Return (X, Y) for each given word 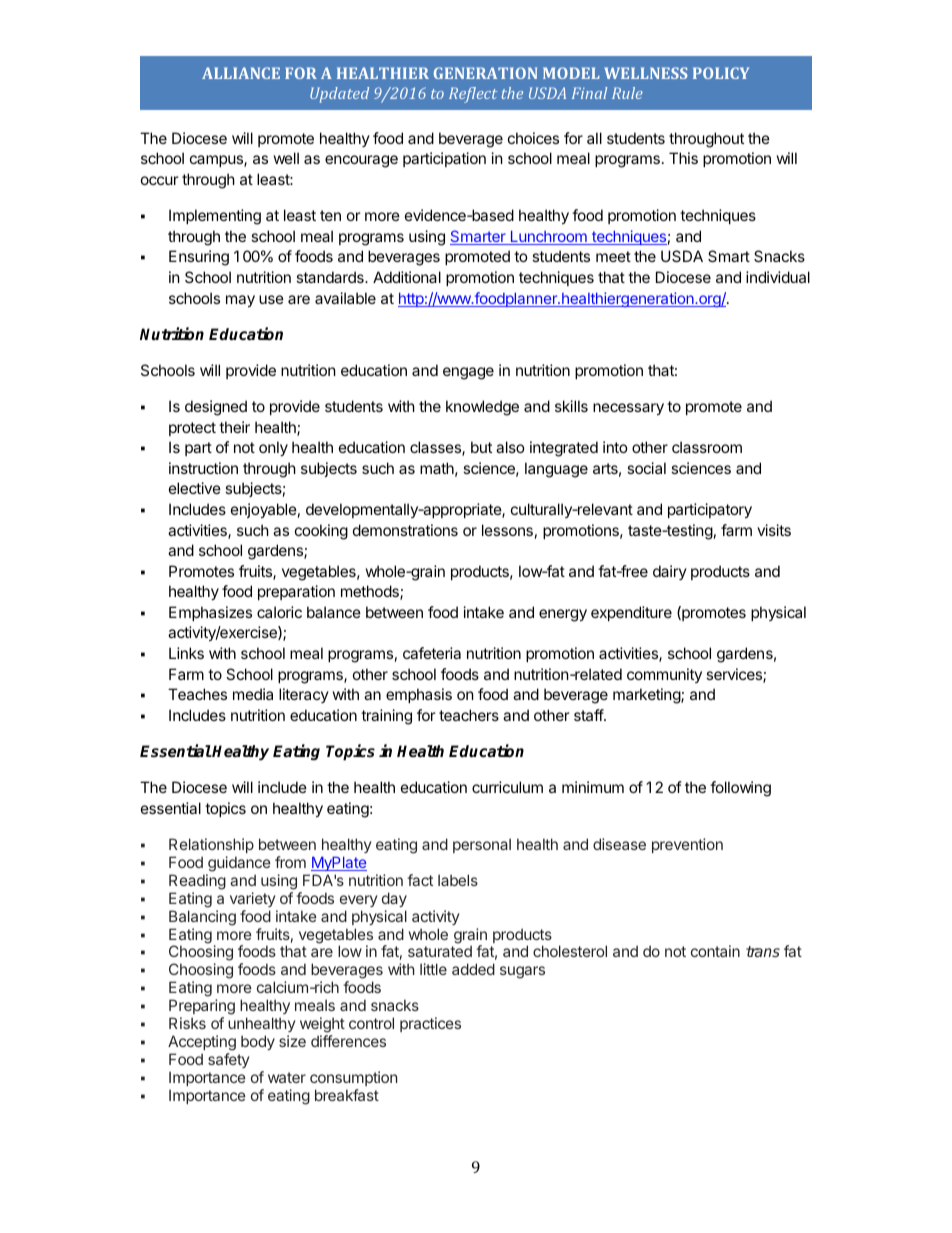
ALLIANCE (241, 73)
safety (229, 1060)
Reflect (473, 95)
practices (430, 1024)
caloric (279, 612)
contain (715, 951)
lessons (507, 530)
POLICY (721, 73)
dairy (670, 572)
